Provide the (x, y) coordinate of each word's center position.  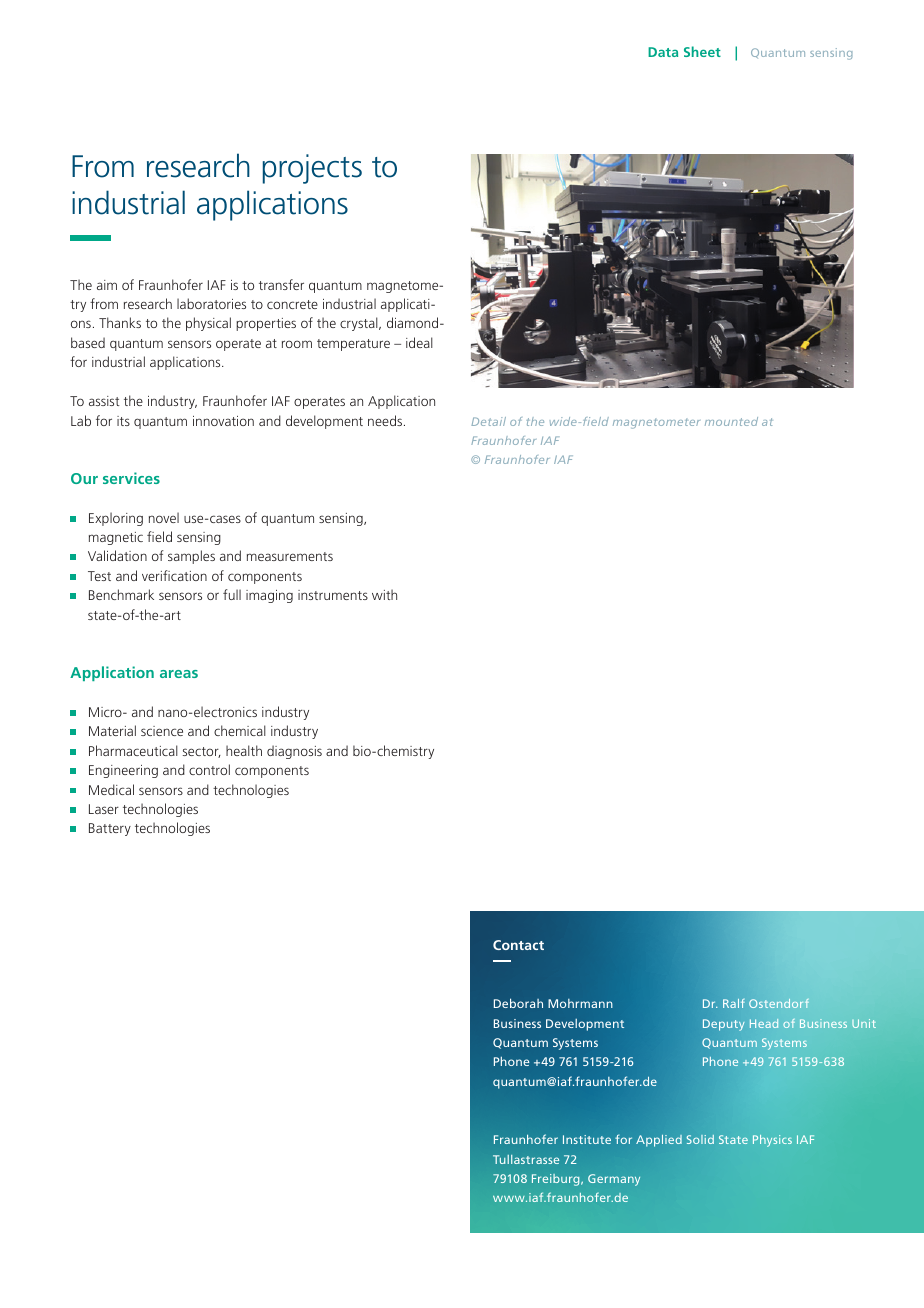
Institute (587, 1139)
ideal (419, 342)
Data (663, 52)
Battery (110, 829)
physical (208, 324)
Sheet (702, 51)
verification (174, 575)
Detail (488, 421)
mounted (731, 421)
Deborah (518, 1003)
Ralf (734, 1003)
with (384, 594)
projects (312, 169)
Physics (772, 1141)
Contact (518, 945)
